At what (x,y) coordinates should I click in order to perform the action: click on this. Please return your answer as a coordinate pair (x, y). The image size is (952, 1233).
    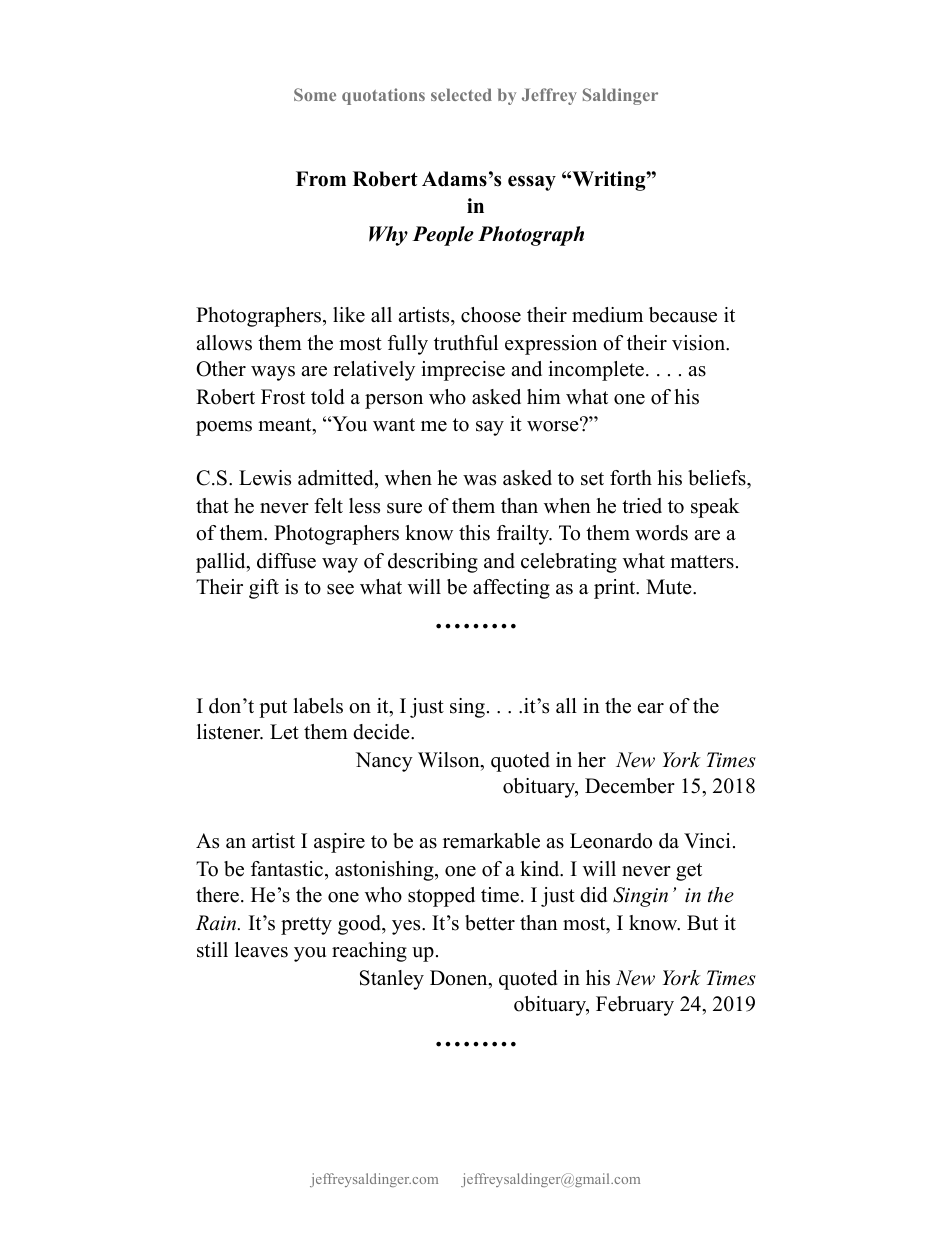
    Looking at the image, I should click on (474, 533).
